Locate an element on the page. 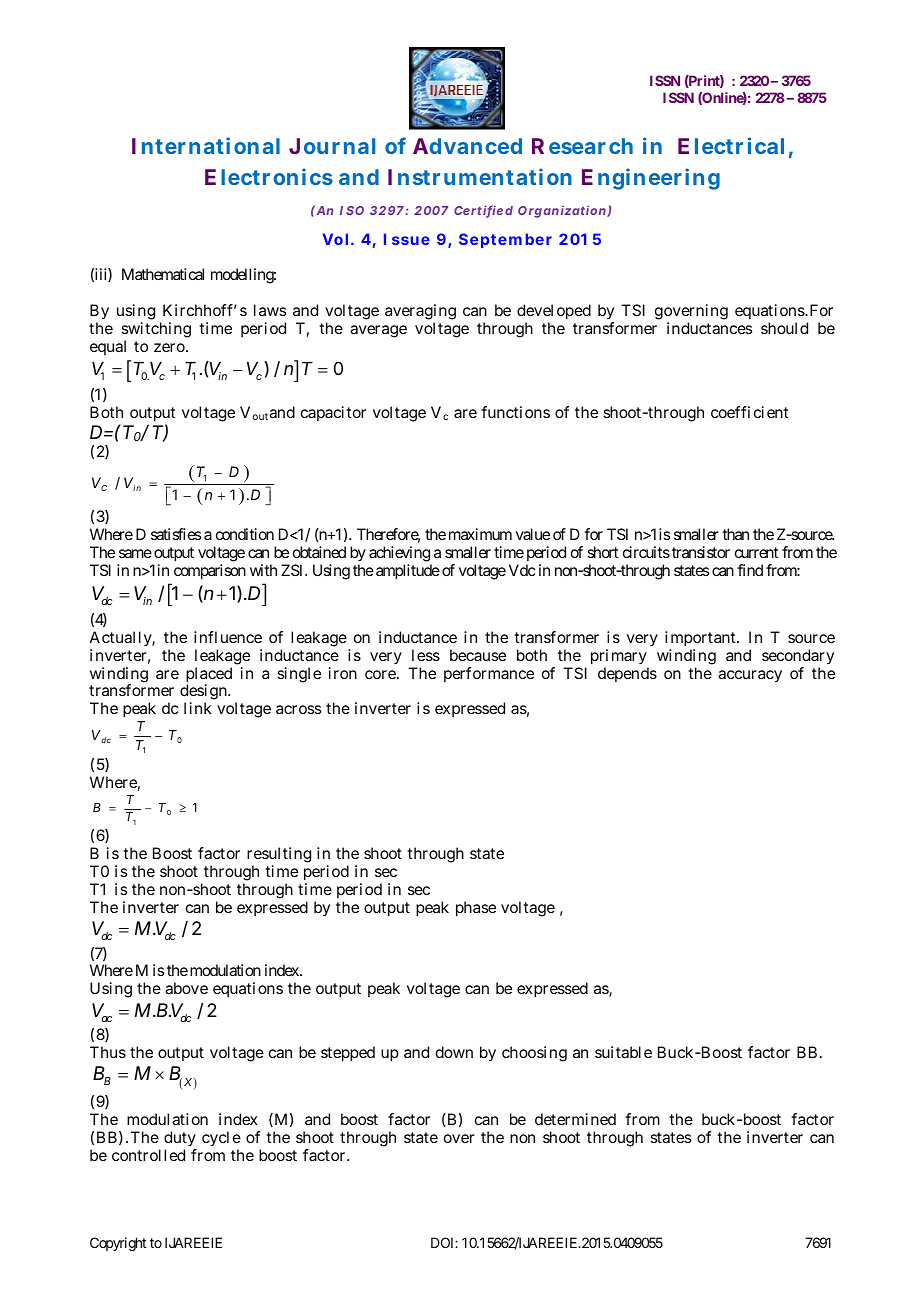 The height and width of the page is (1308, 924). Electrical is located at coordinates (731, 145).
